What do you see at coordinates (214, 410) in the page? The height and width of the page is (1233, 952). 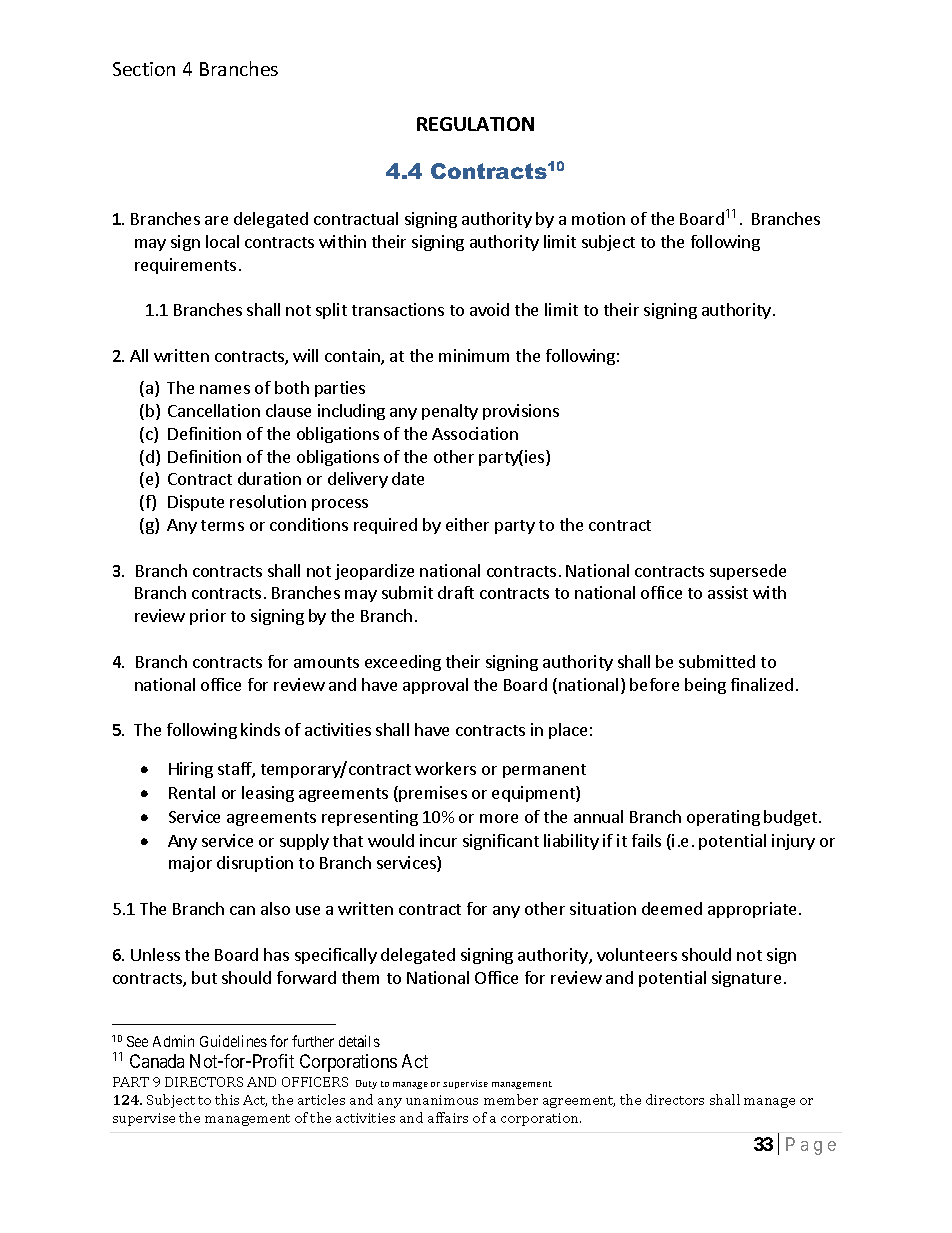 I see `Cancellation` at bounding box center [214, 410].
